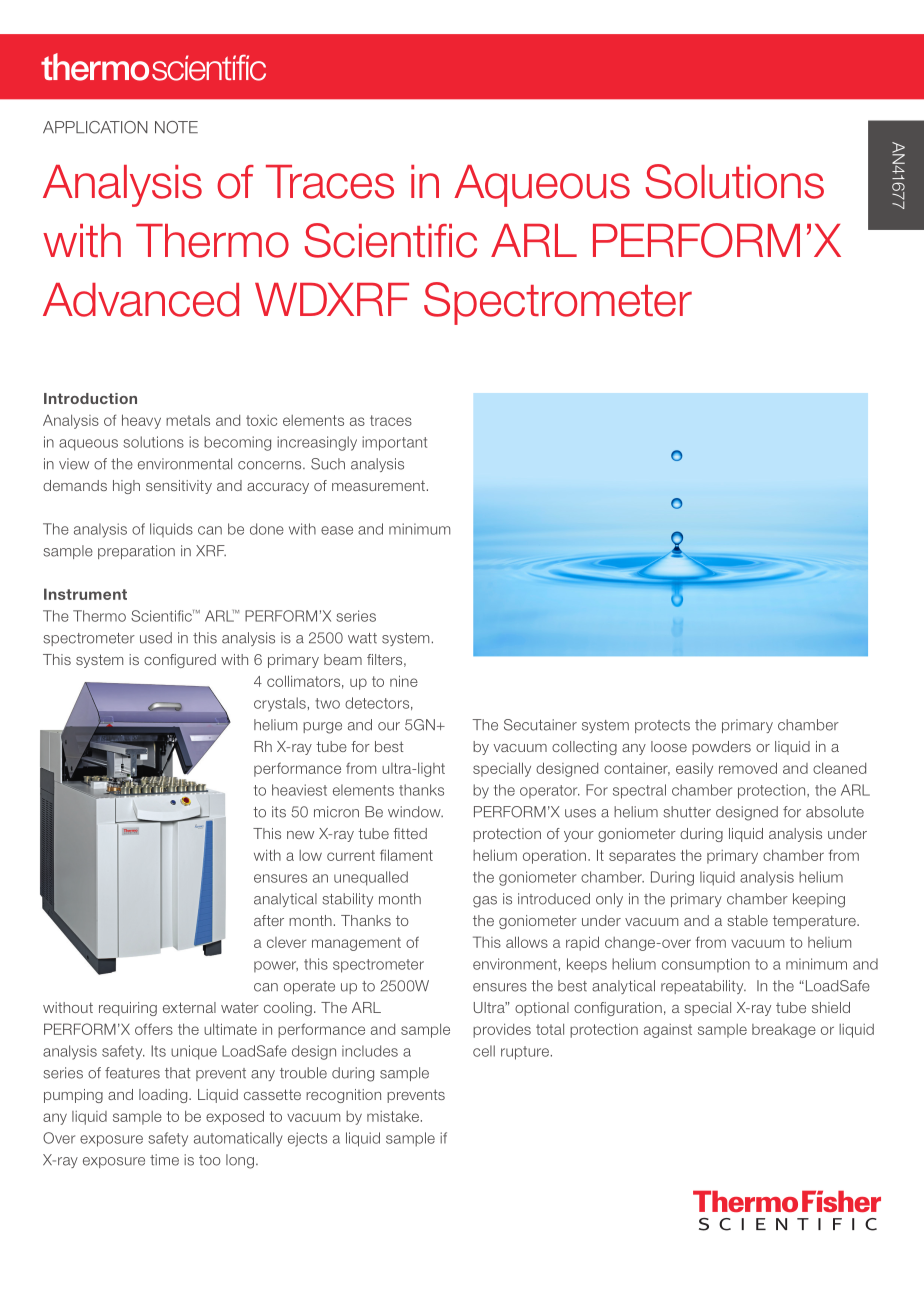 Image resolution: width=924 pixels, height=1308 pixels. What do you see at coordinates (378, 485) in the document?
I see `measurement` at bounding box center [378, 485].
